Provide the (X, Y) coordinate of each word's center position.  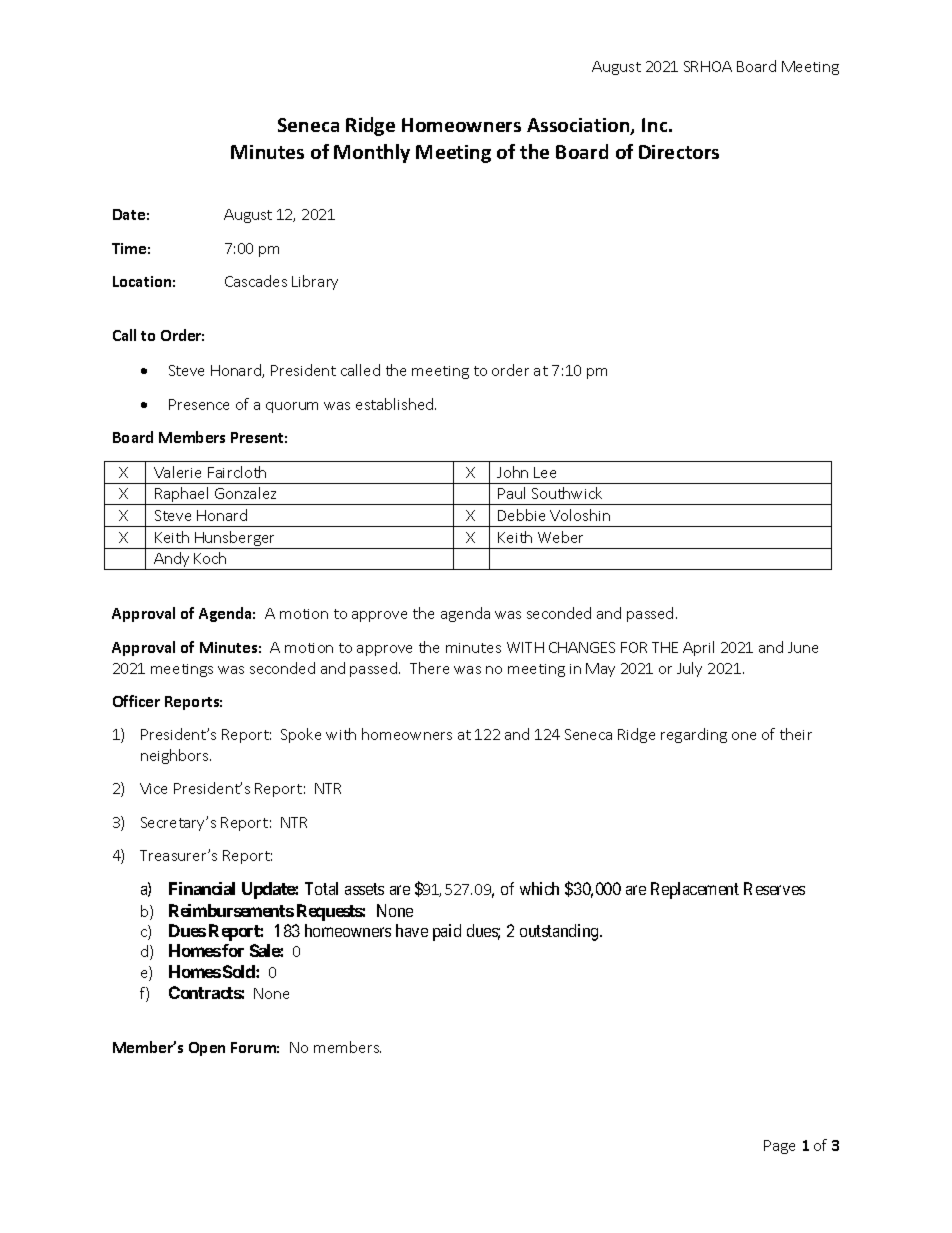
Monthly (372, 153)
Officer (136, 701)
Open (207, 1049)
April (698, 648)
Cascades (256, 281)
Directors (679, 152)
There (429, 668)
